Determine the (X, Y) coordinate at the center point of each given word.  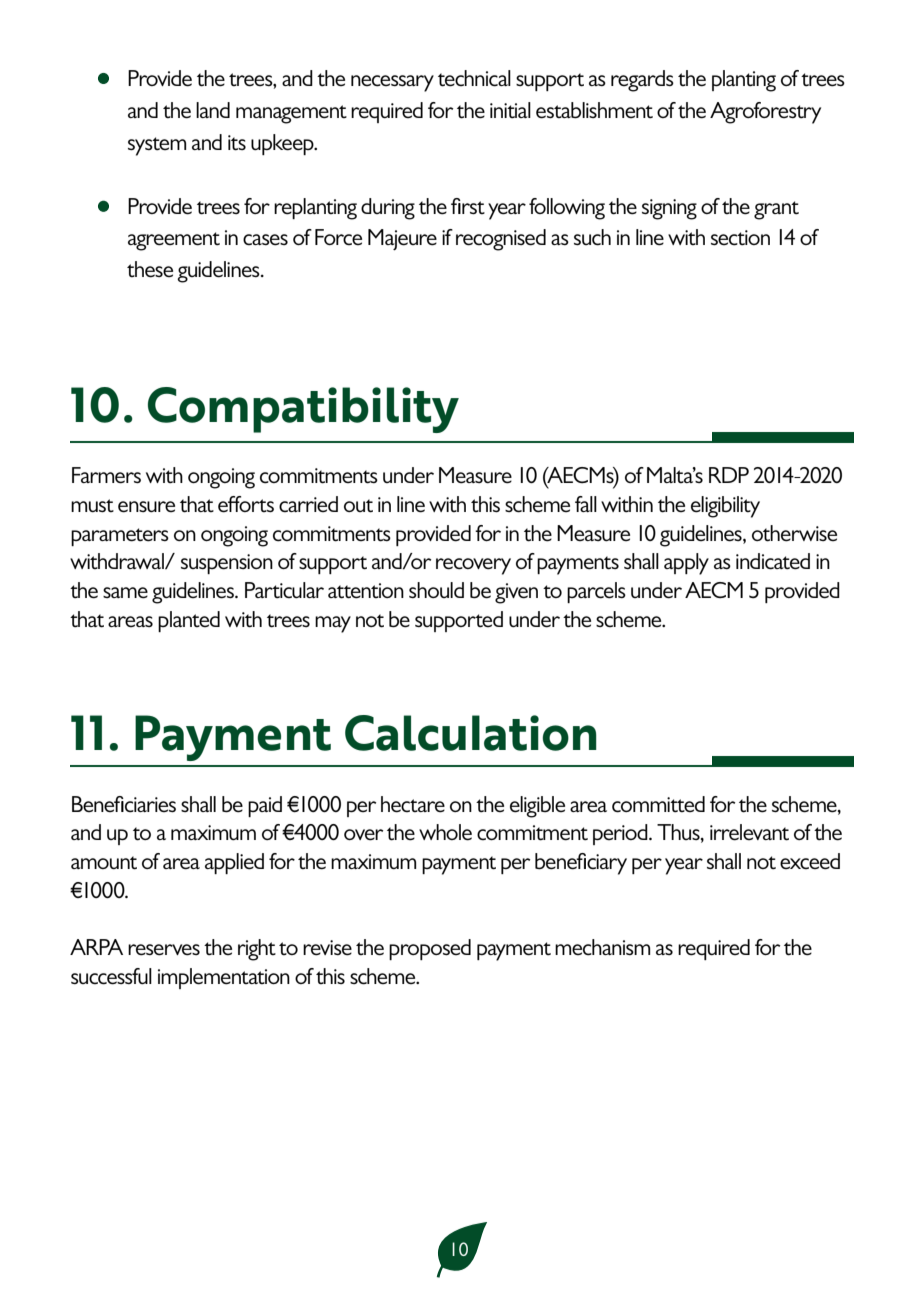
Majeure (402, 239)
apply (686, 564)
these (150, 269)
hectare (413, 804)
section (740, 238)
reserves (164, 950)
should (436, 590)
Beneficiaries (124, 804)
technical (474, 78)
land (213, 110)
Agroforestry (765, 113)
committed (658, 804)
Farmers (106, 475)
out (358, 506)
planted (189, 621)
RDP (729, 475)
